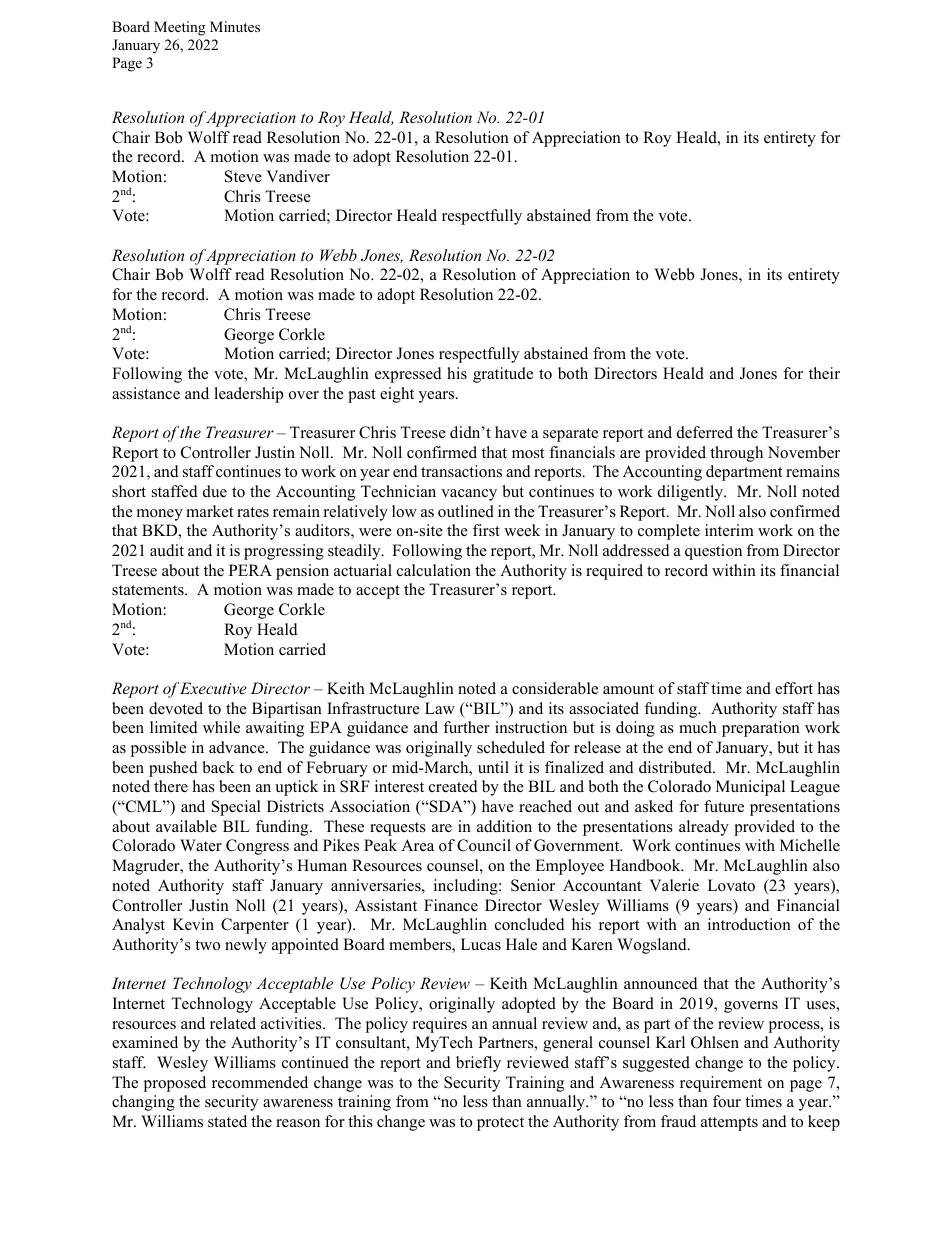  Describe the element at coordinates (484, 845) in the page. I see `Council` at that location.
